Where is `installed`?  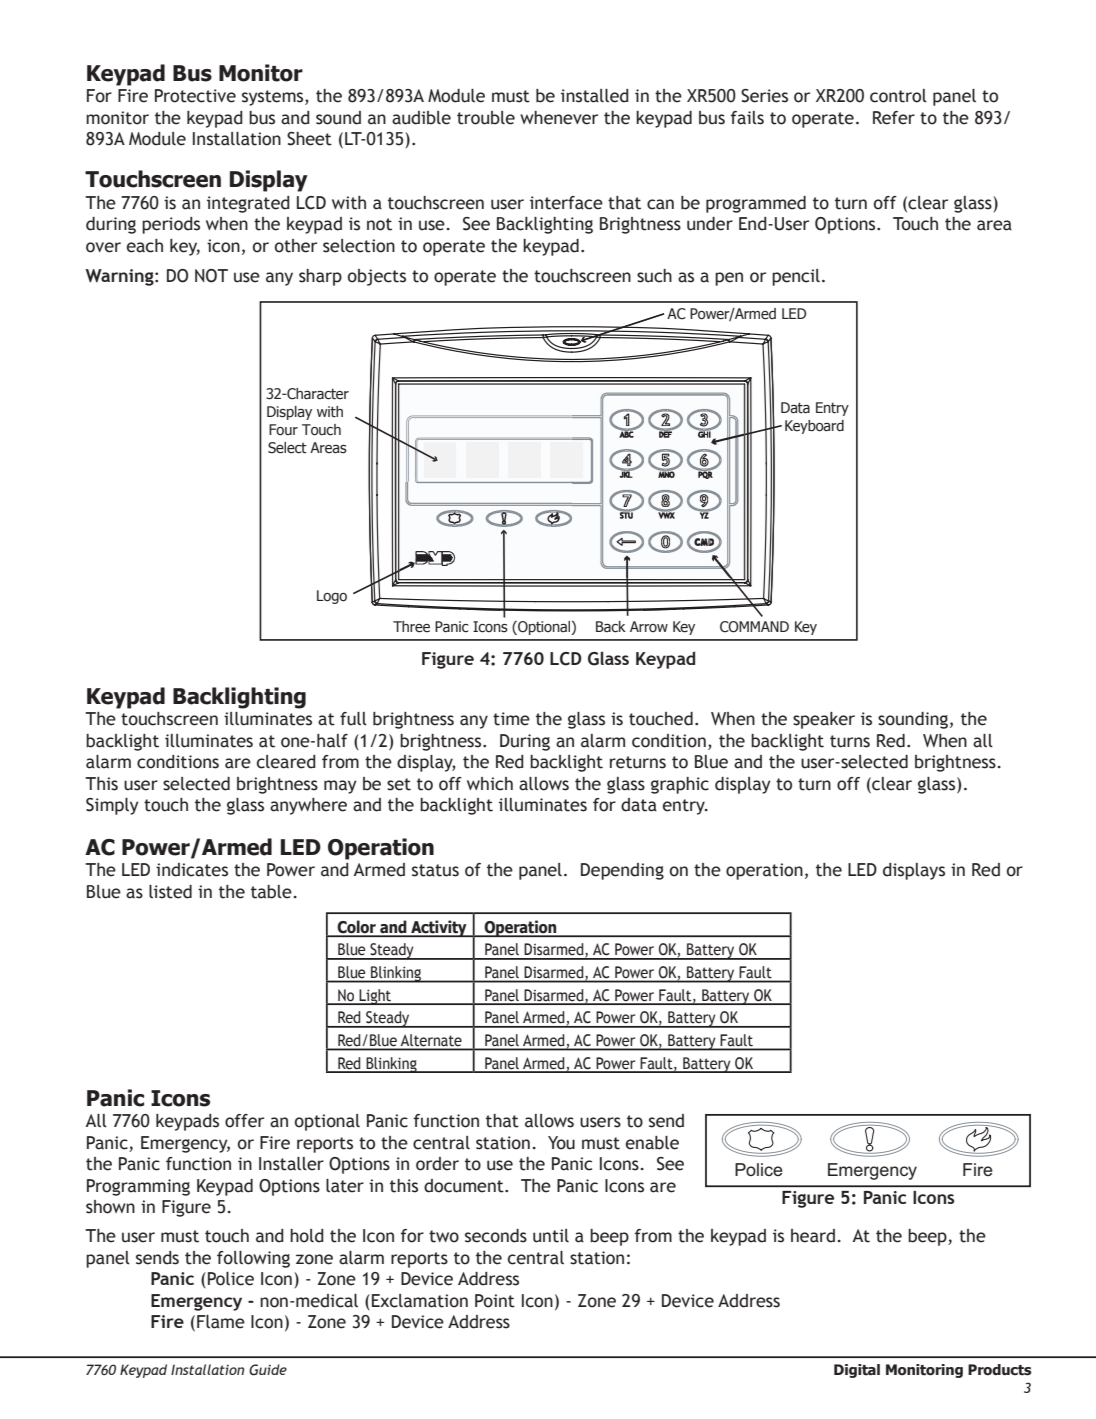
installed is located at coordinates (595, 96).
